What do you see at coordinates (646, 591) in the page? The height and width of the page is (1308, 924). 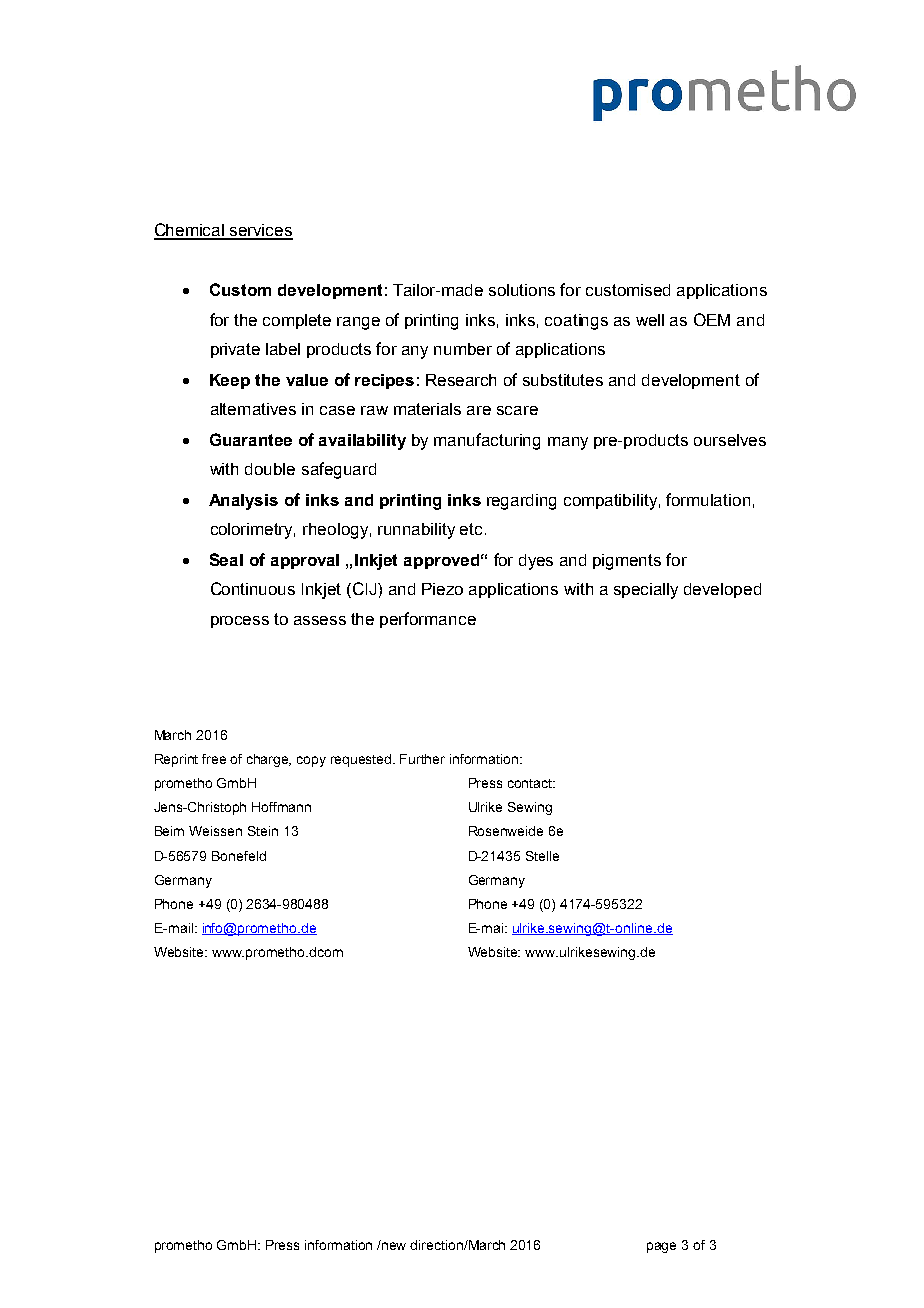 I see `specially` at bounding box center [646, 591].
